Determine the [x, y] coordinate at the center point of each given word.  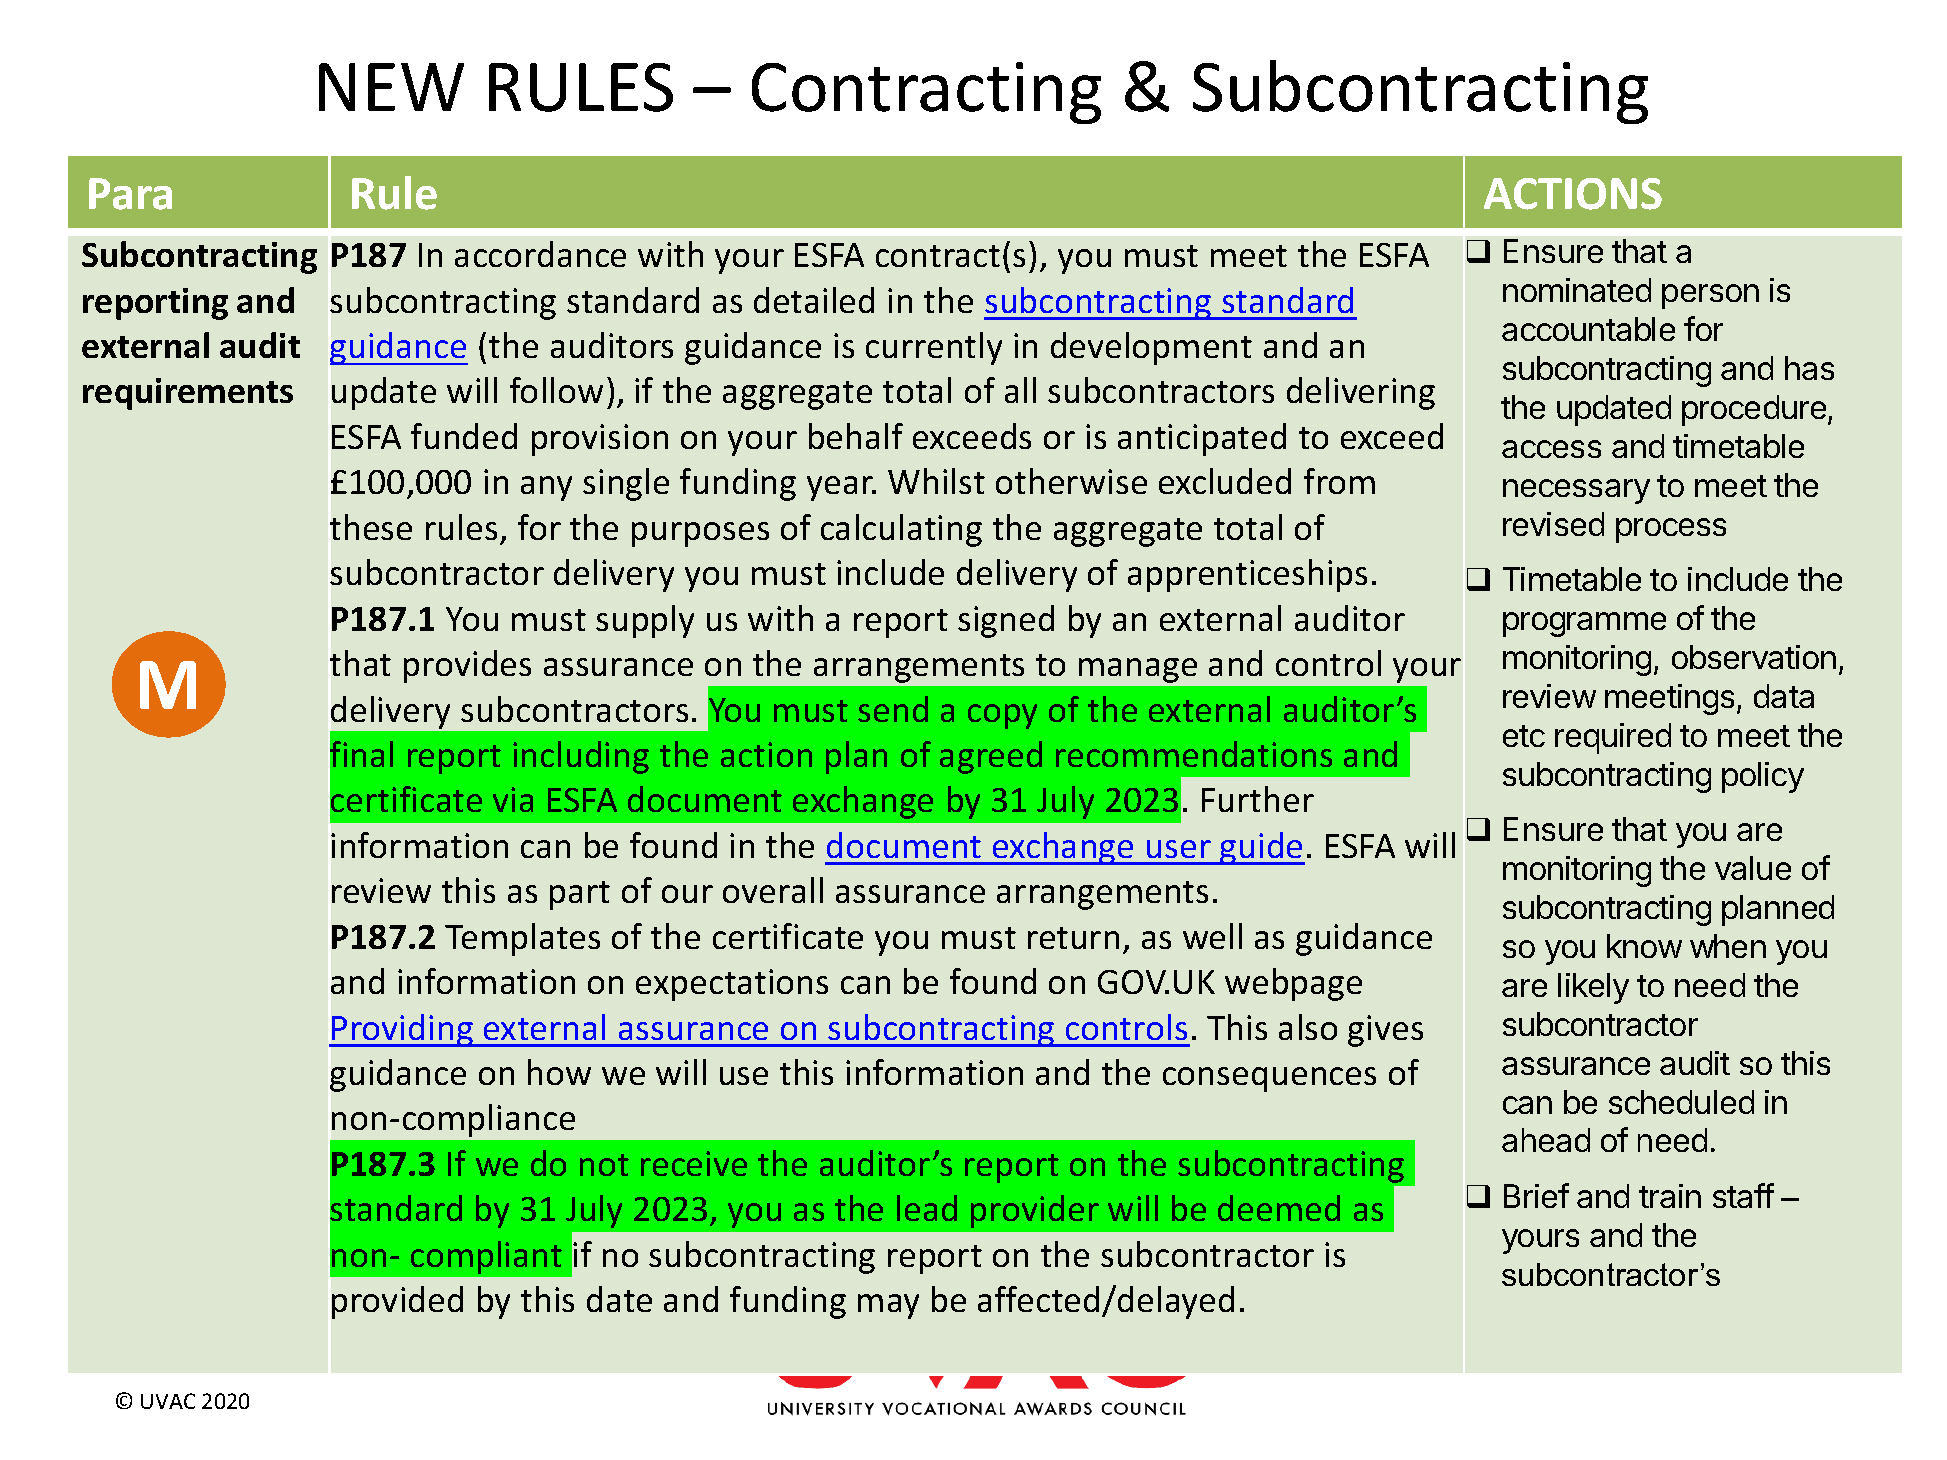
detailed [814, 300]
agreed [991, 757]
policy [1763, 777]
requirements [188, 394]
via [513, 799]
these [371, 527]
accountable [1588, 329]
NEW [391, 87]
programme [1584, 624]
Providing [402, 1030]
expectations [732, 985]
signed [1006, 621]
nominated [1577, 290]
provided [397, 1302]
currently [934, 348]
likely [1593, 988]
